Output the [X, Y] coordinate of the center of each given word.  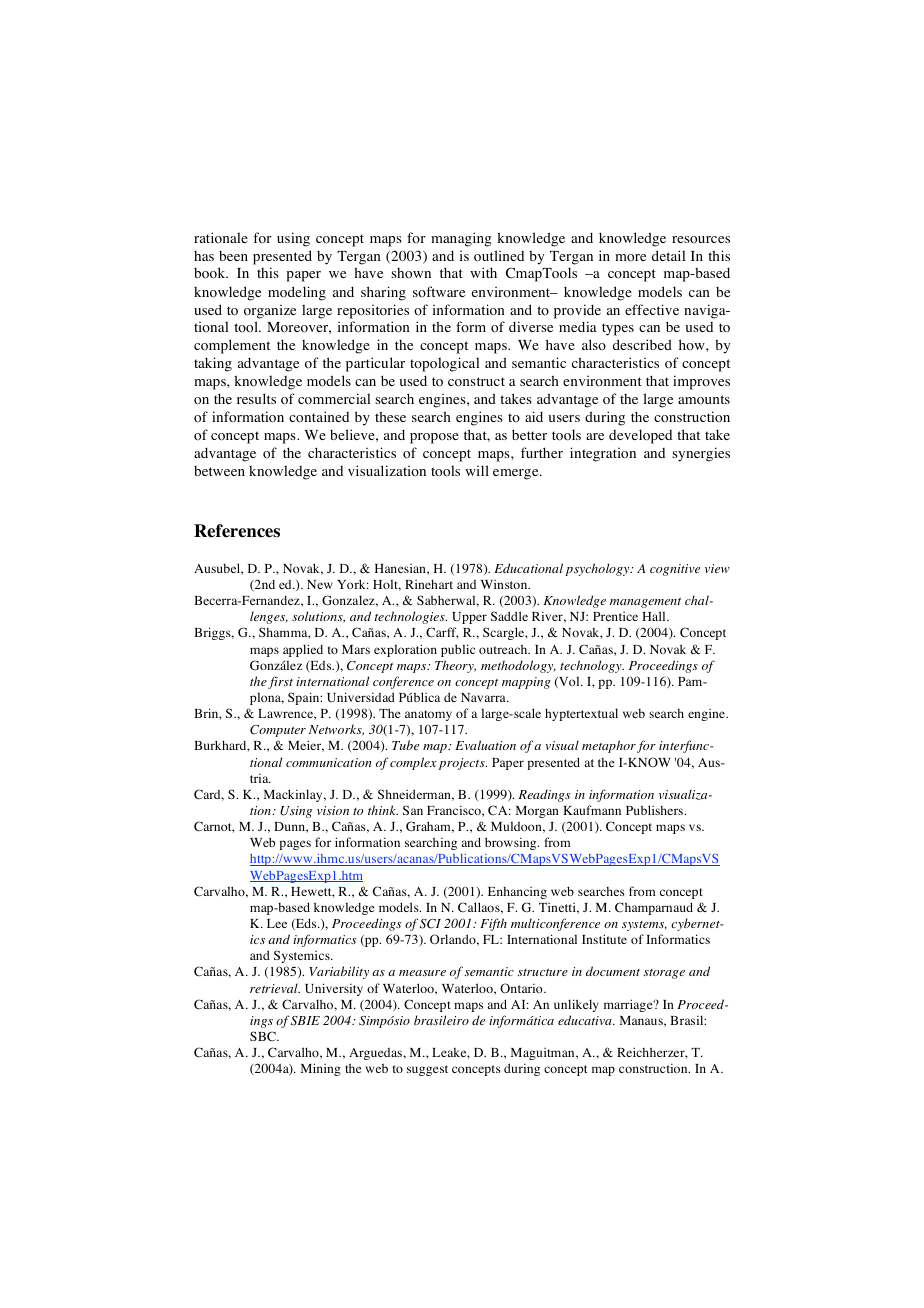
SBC [264, 1036]
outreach [504, 649]
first [280, 682]
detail [668, 255]
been [233, 256]
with [483, 272]
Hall [655, 616]
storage [664, 974]
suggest [427, 1070]
